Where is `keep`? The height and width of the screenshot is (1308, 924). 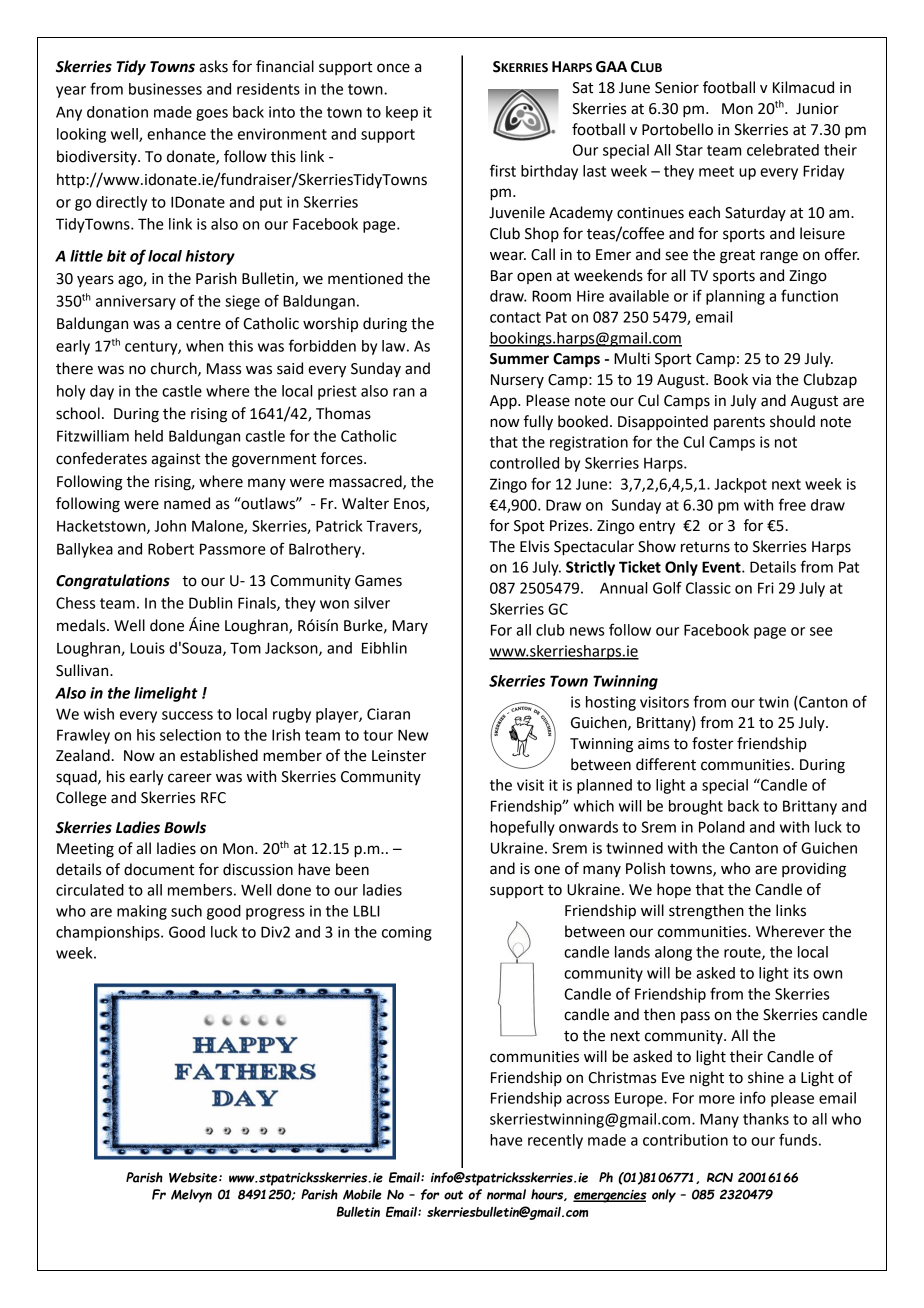 keep is located at coordinates (402, 113).
